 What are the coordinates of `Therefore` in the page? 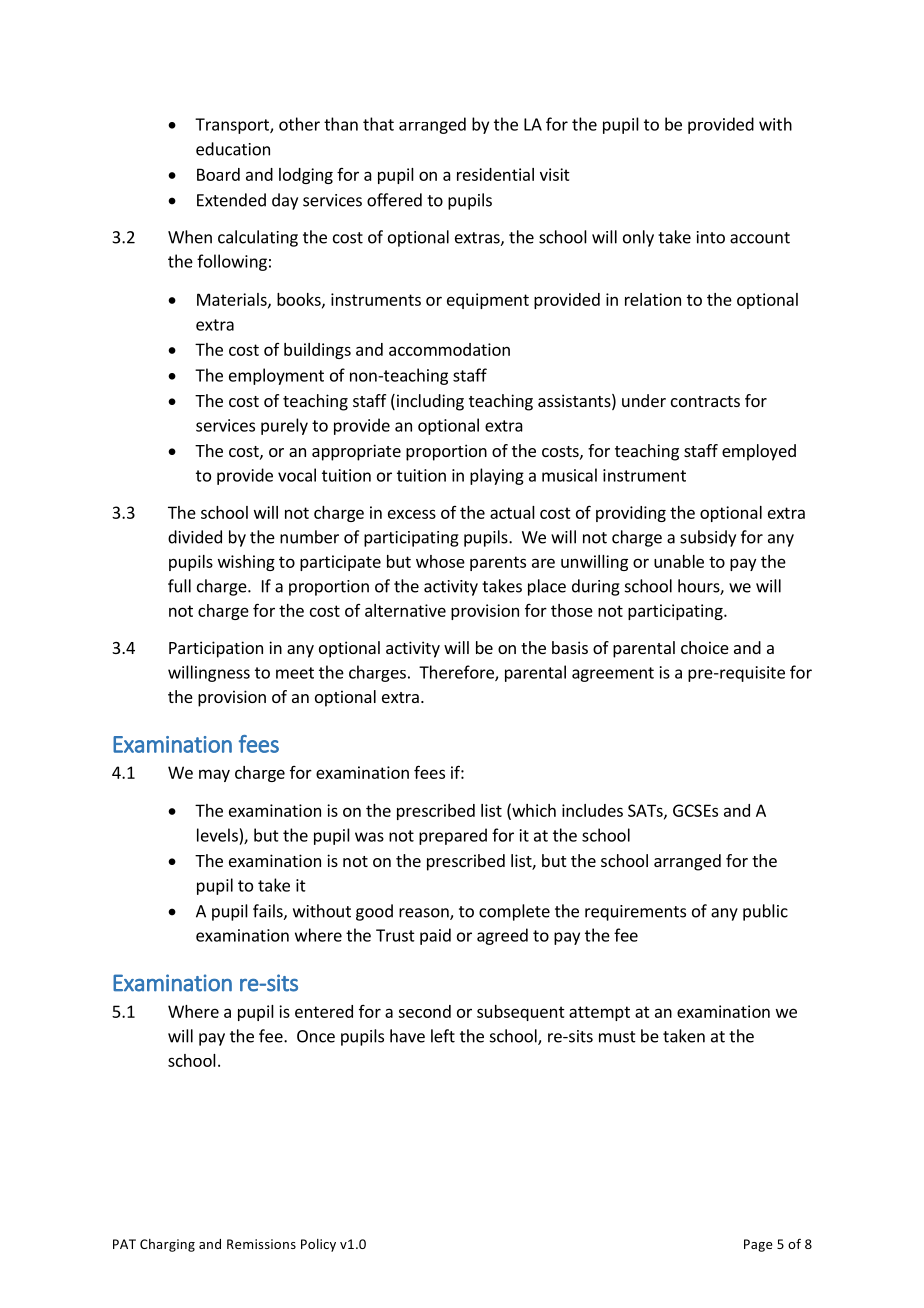 It's located at (457, 673).
